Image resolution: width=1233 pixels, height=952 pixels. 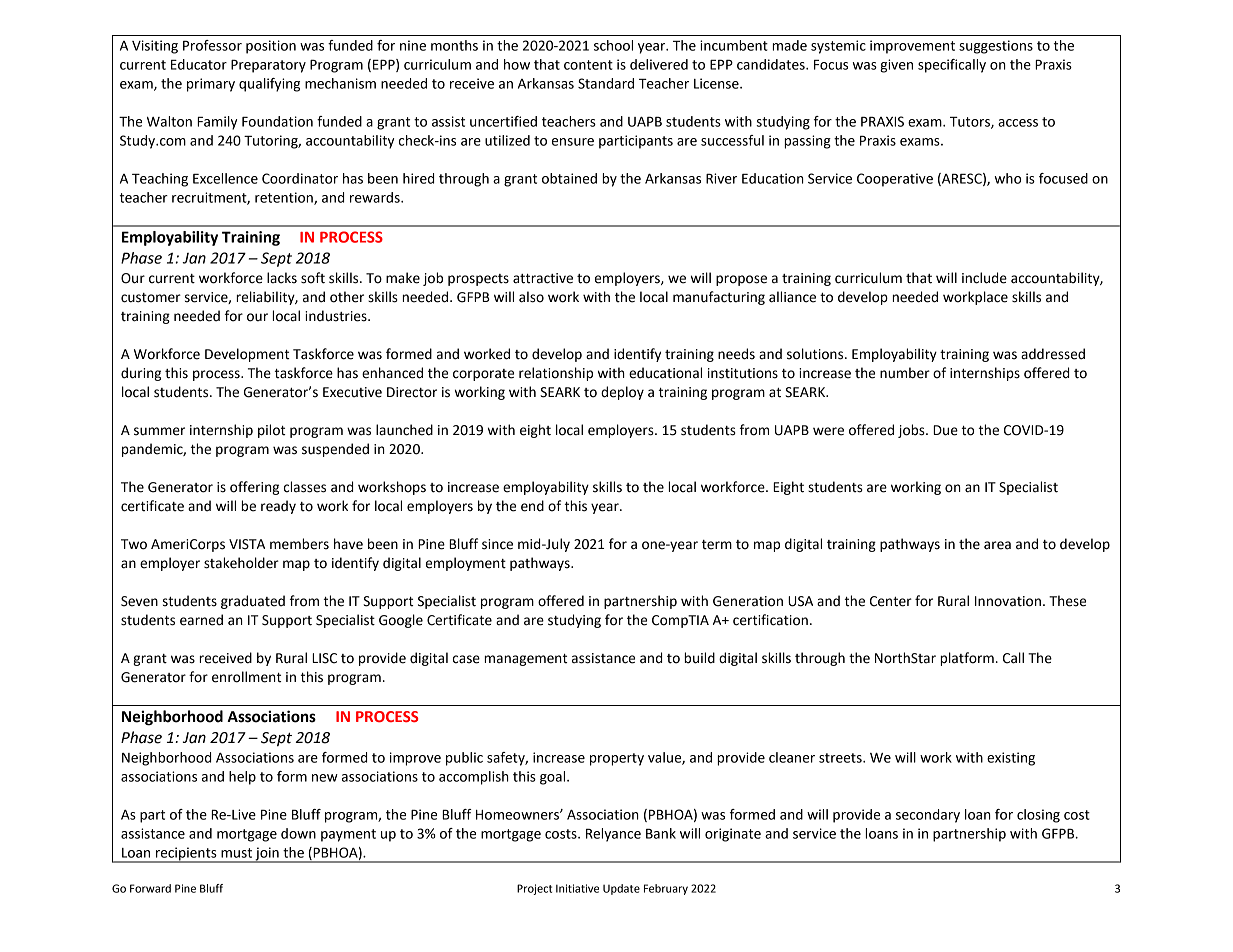 I want to click on Initiative, so click(x=577, y=888).
